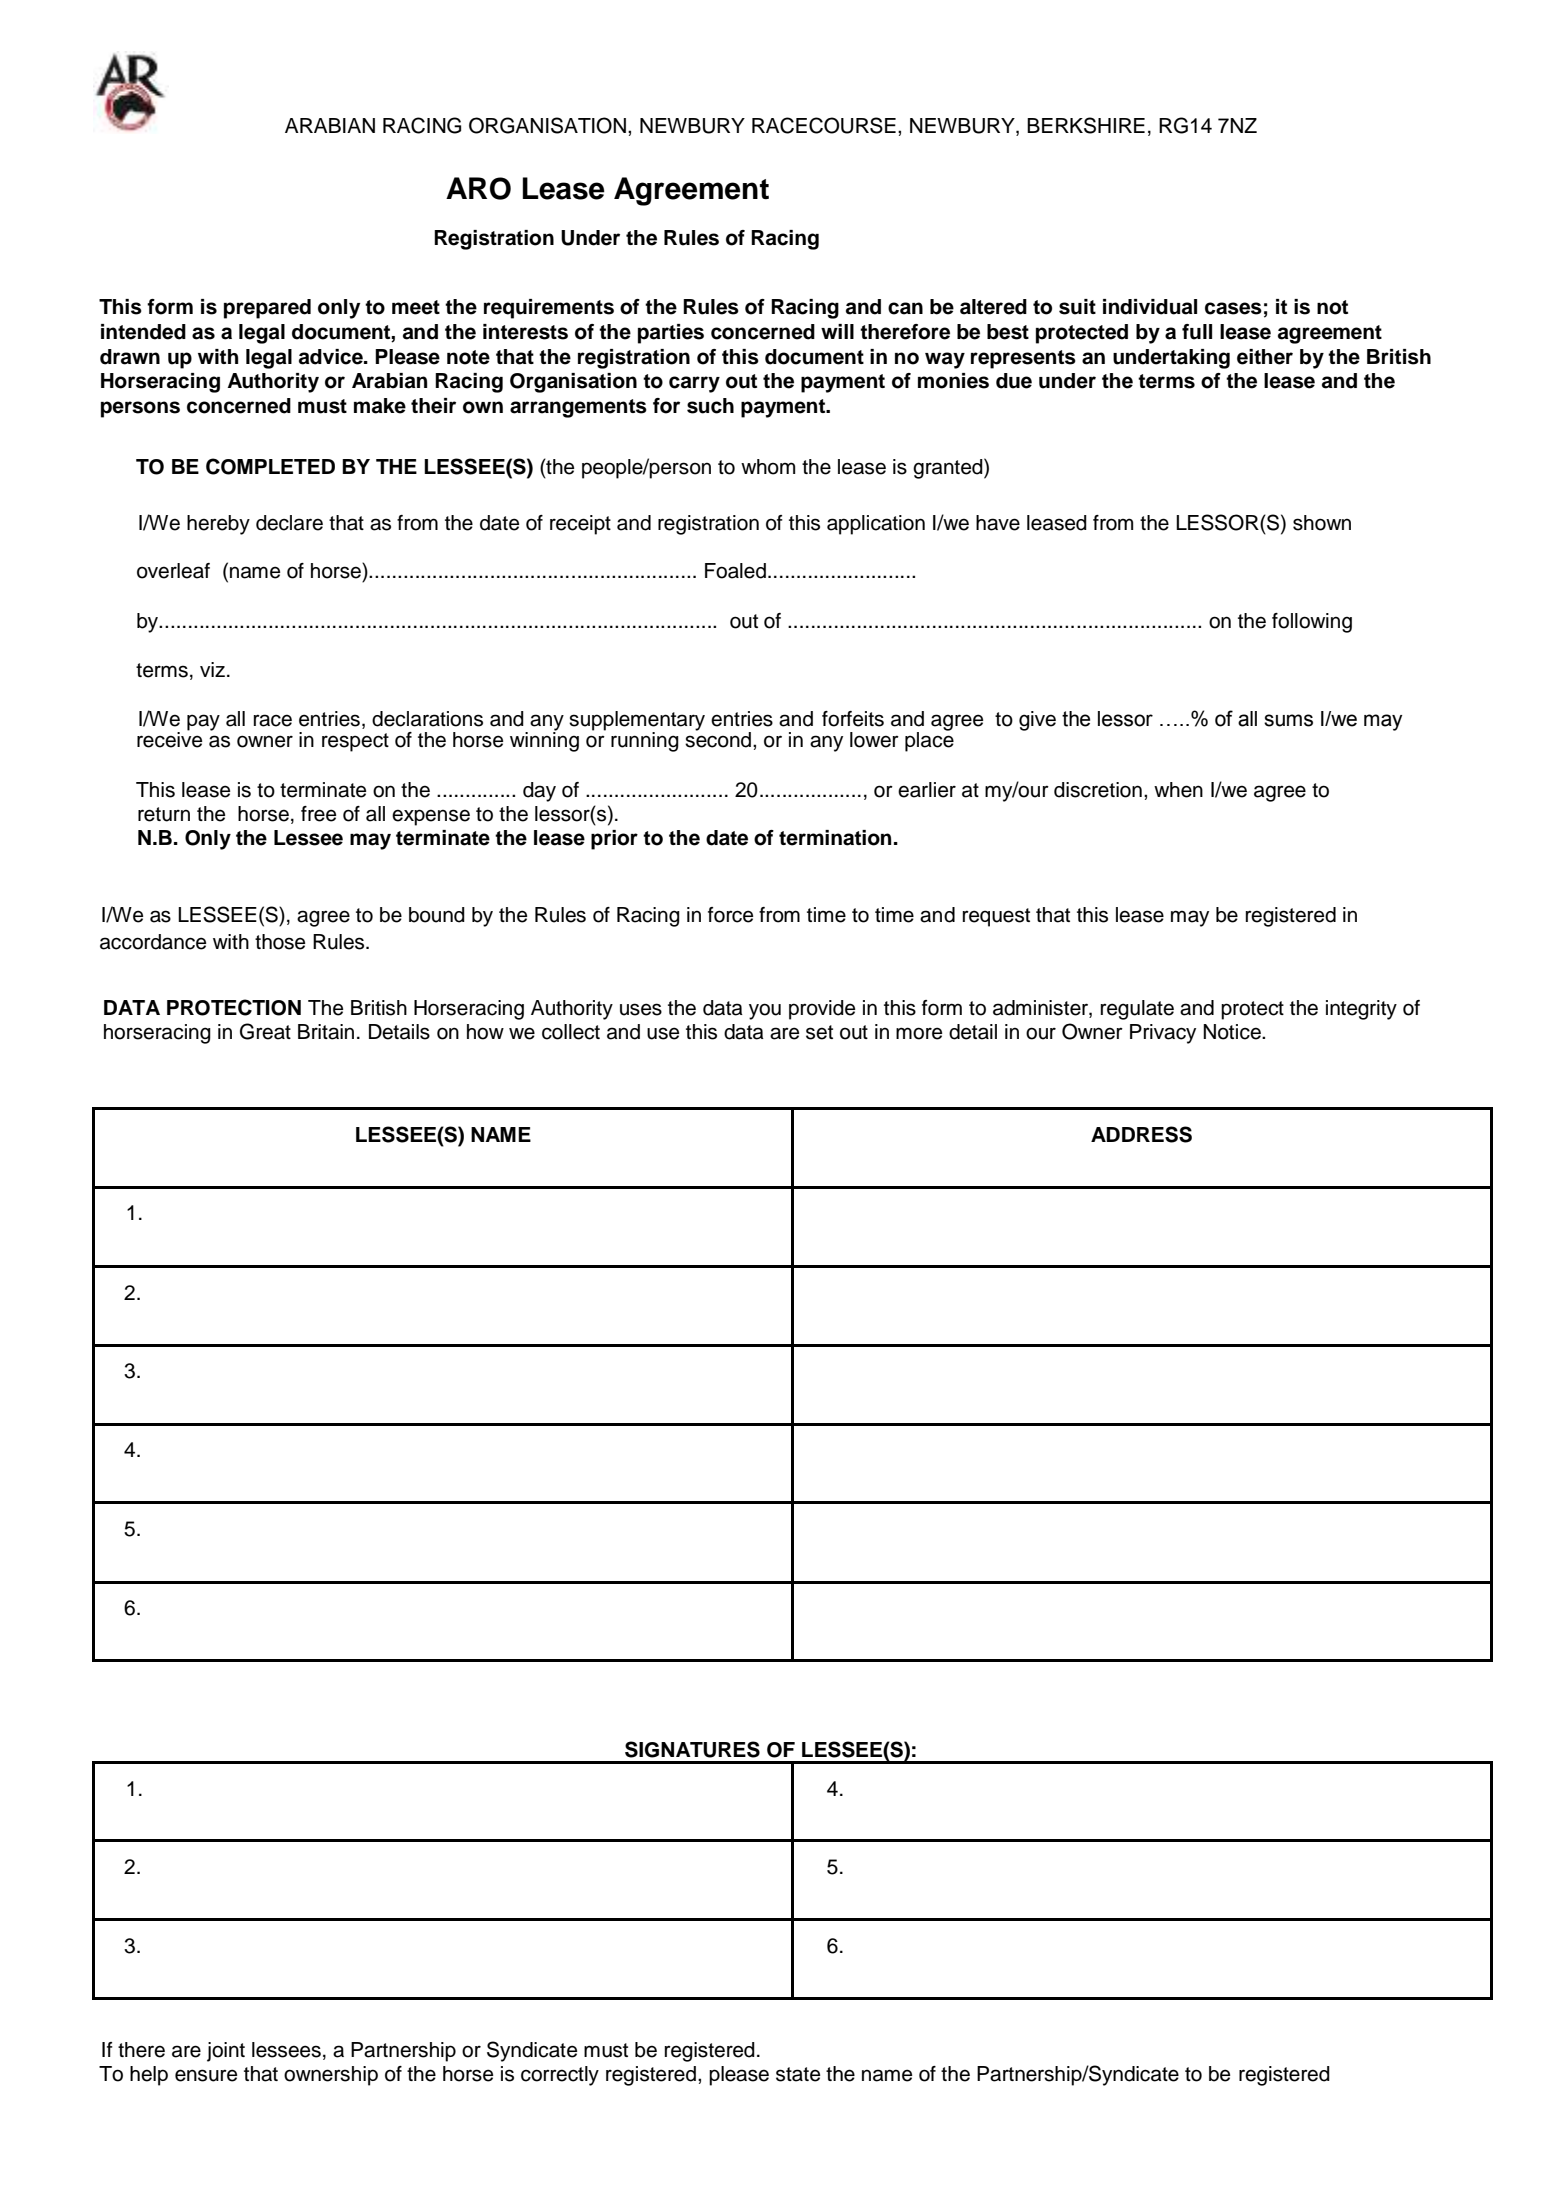  Describe the element at coordinates (692, 1749) in the page. I see `SIGNATURES` at that location.
